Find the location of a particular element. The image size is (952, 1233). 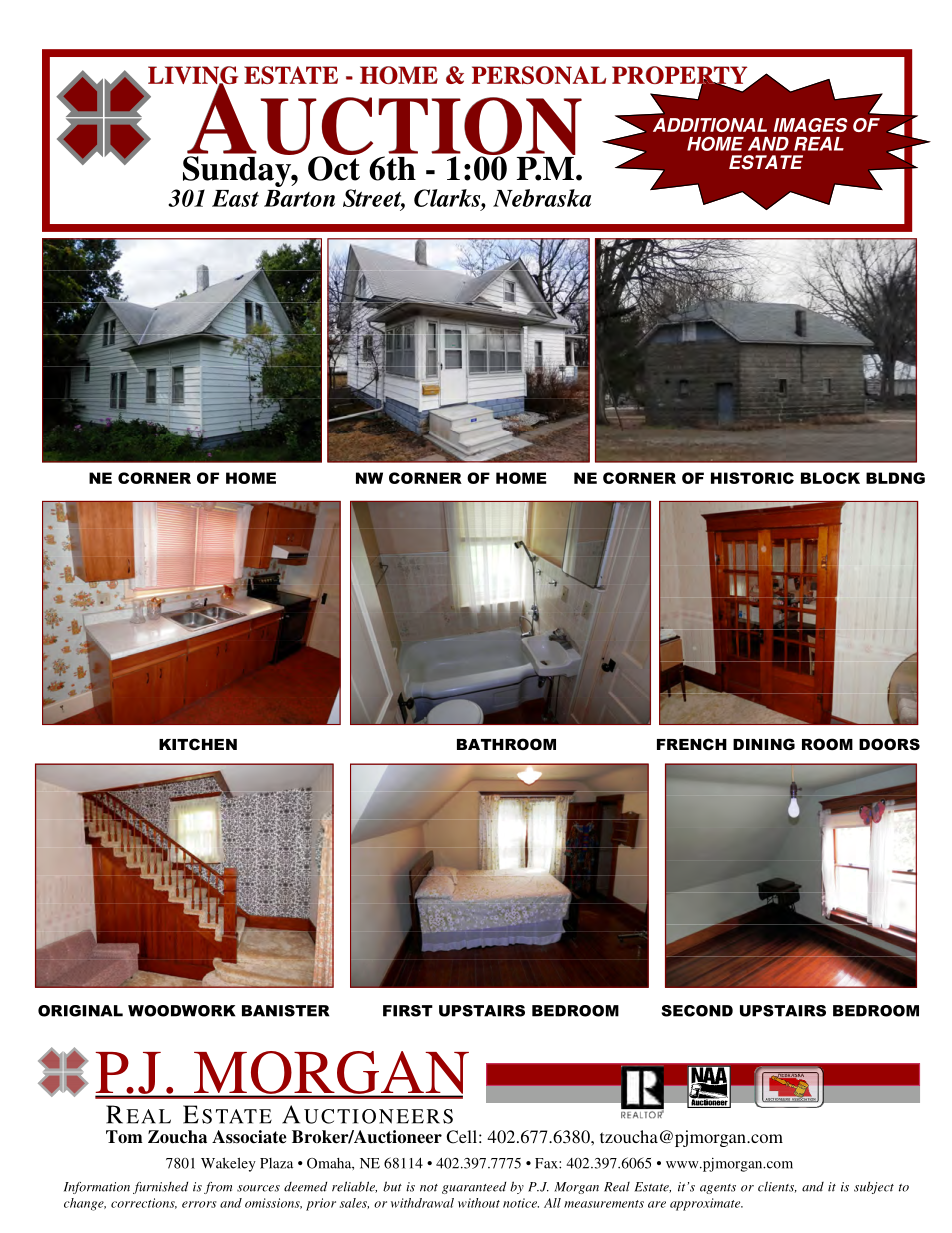

IMAGES is located at coordinates (810, 125).
